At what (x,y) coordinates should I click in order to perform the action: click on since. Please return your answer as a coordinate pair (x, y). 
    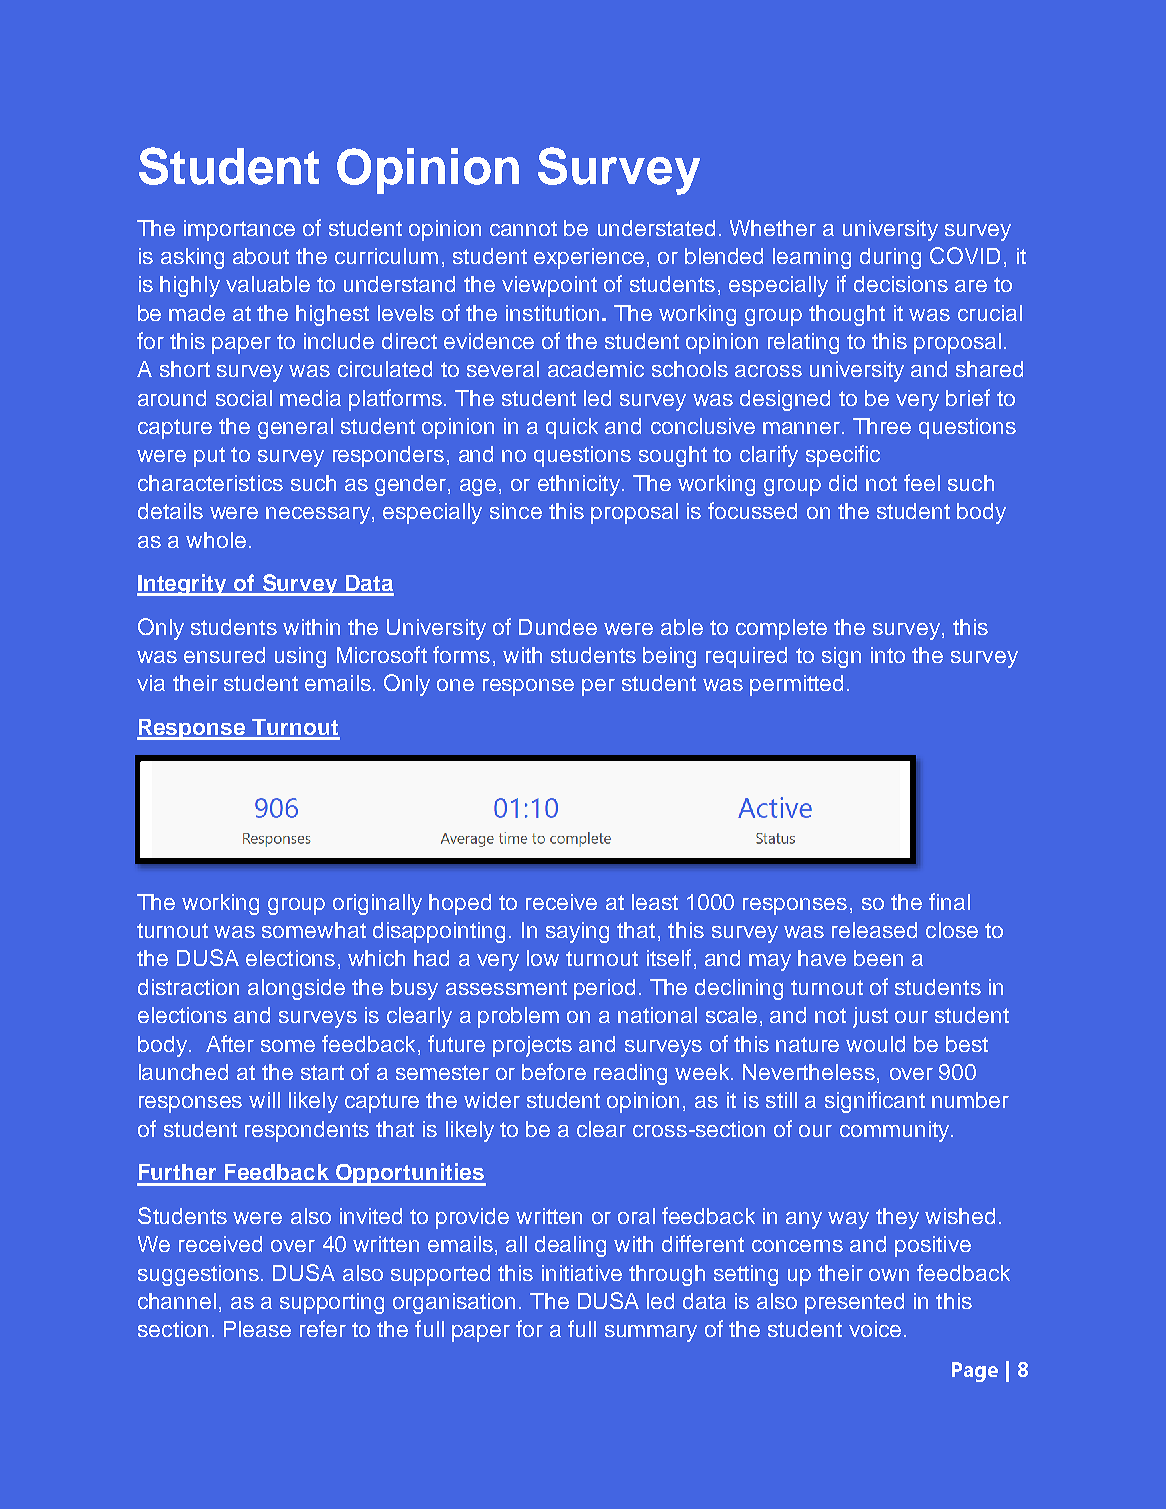
    Looking at the image, I should click on (516, 511).
